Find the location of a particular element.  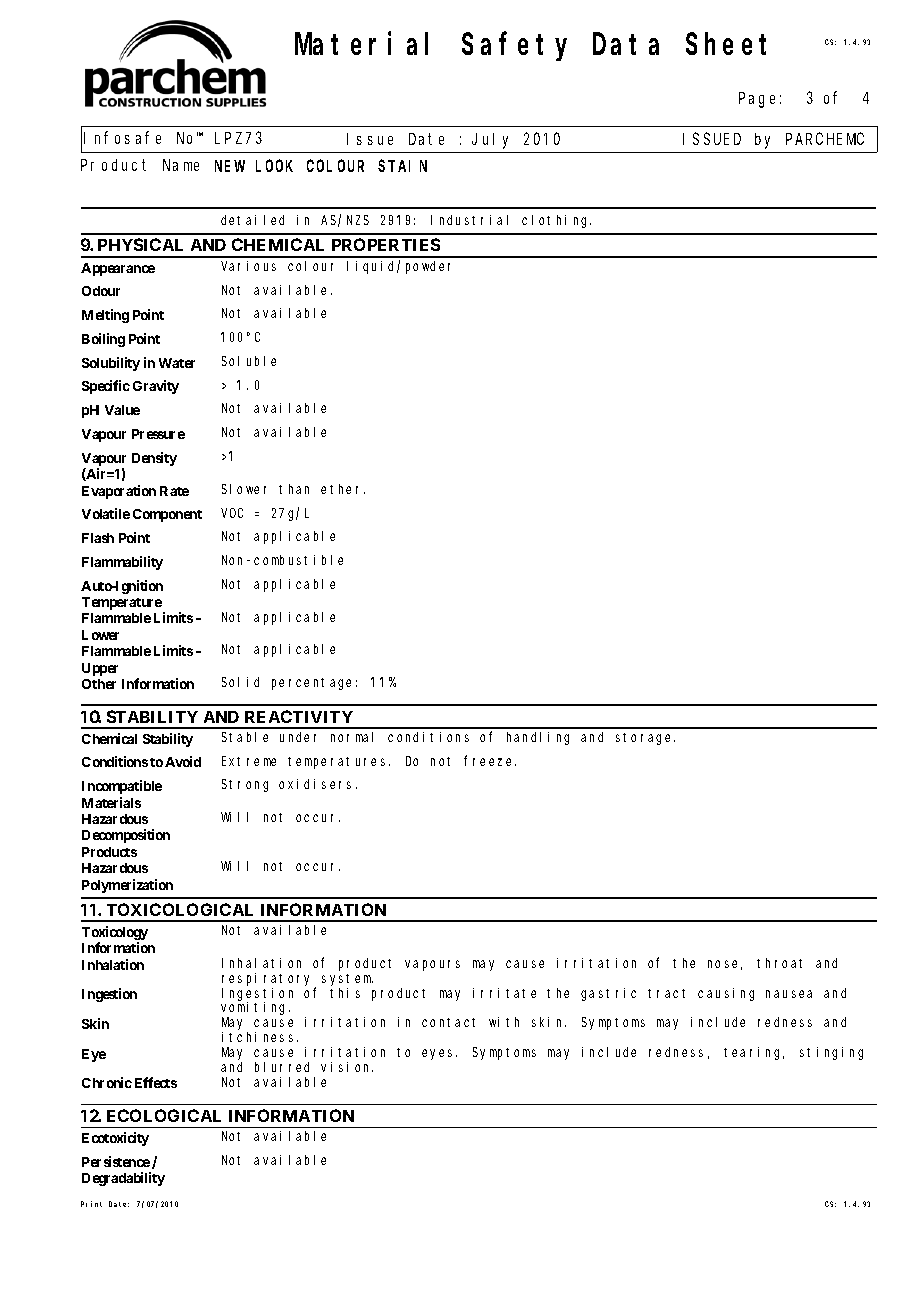

NEW is located at coordinates (230, 166).
